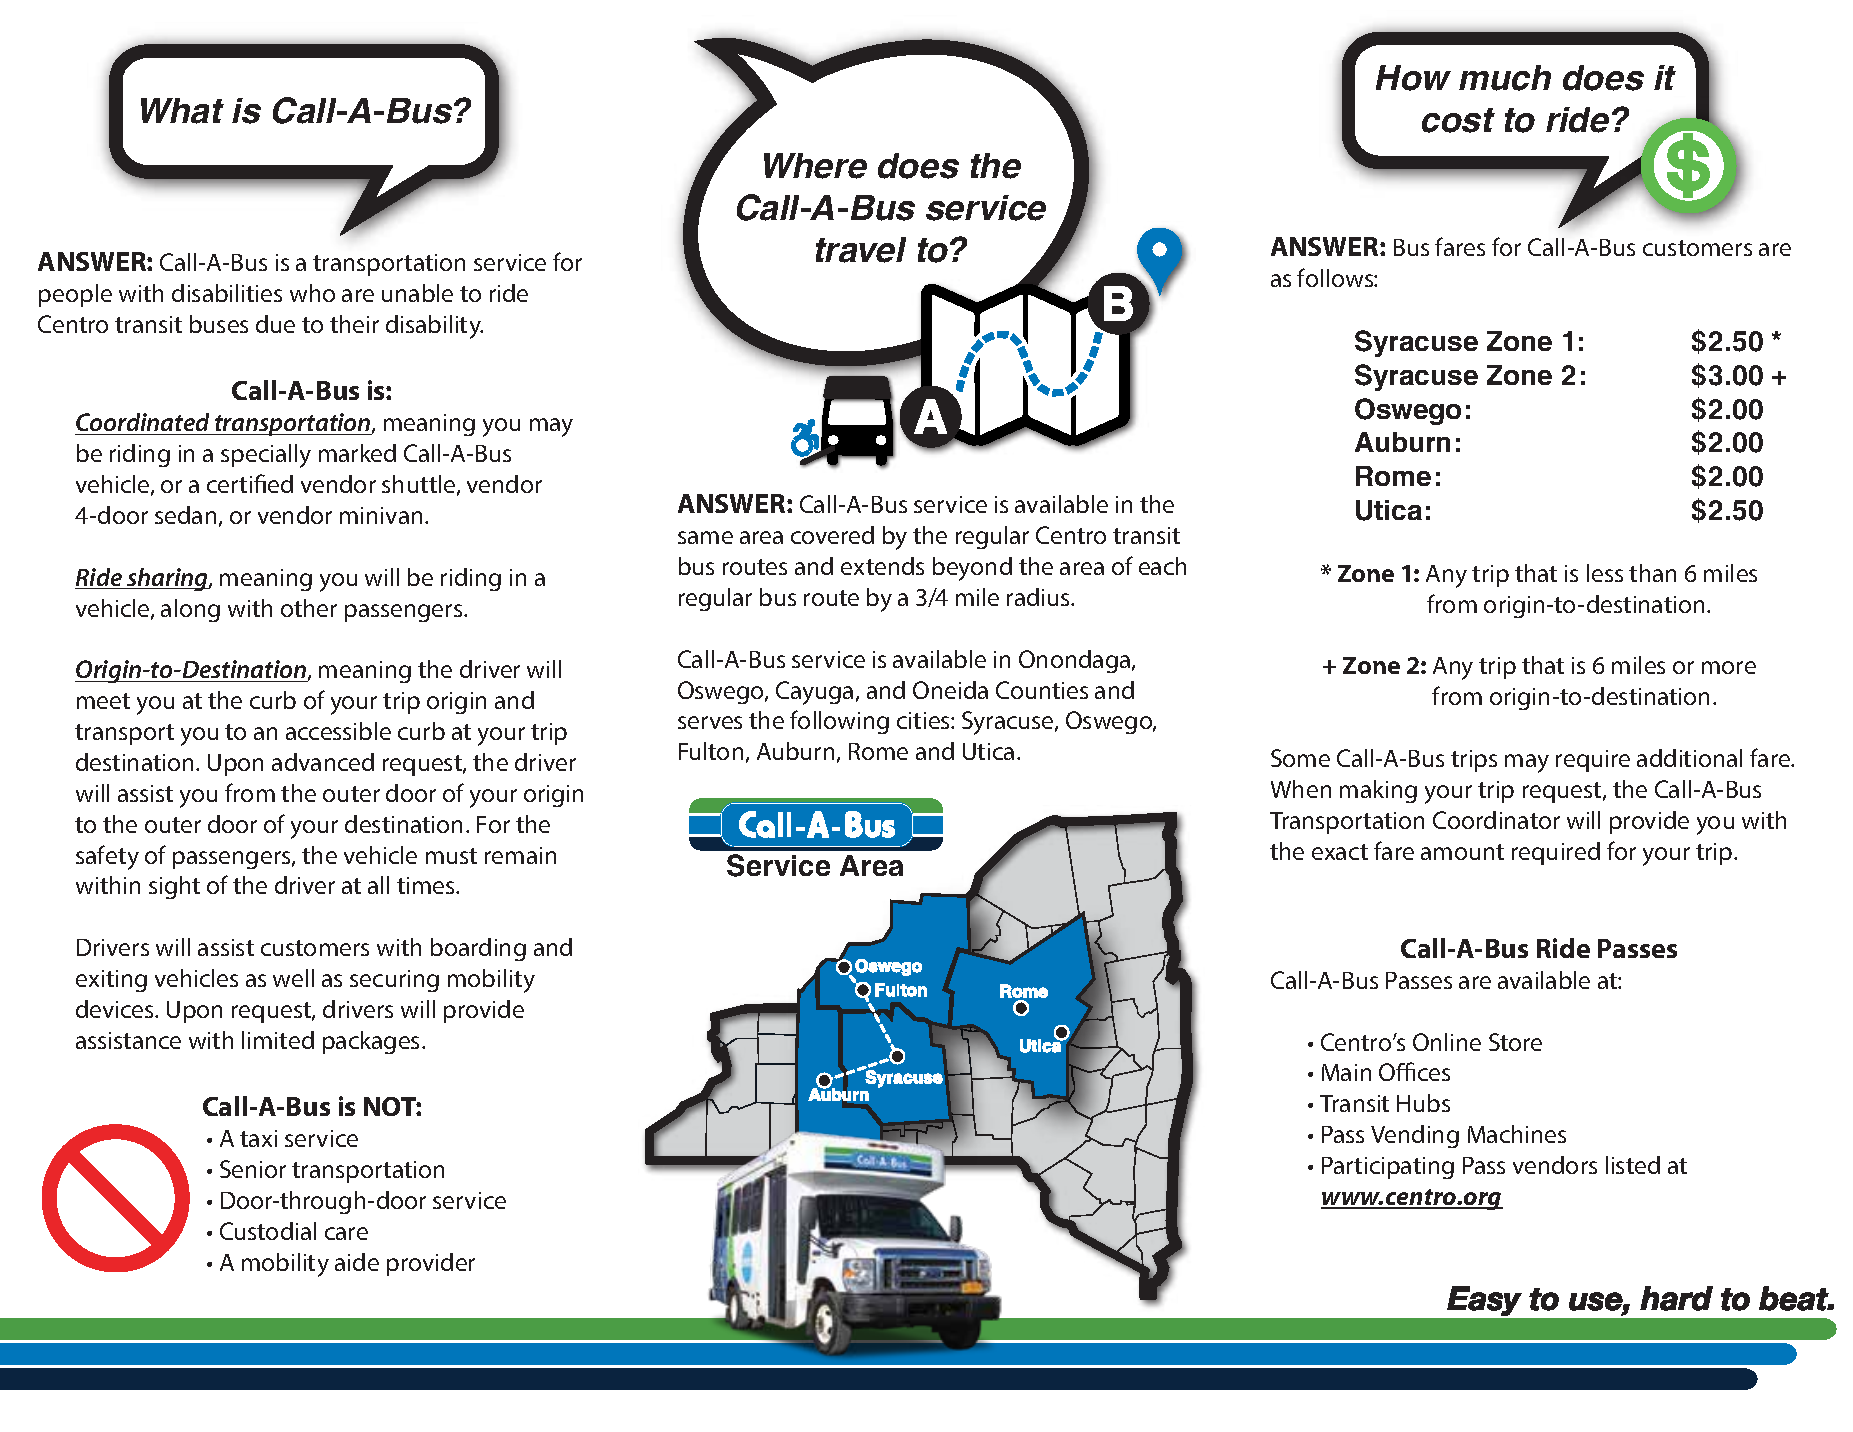 This page has width=1853, height=1432. What do you see at coordinates (1388, 1168) in the page?
I see `Participating` at bounding box center [1388, 1168].
